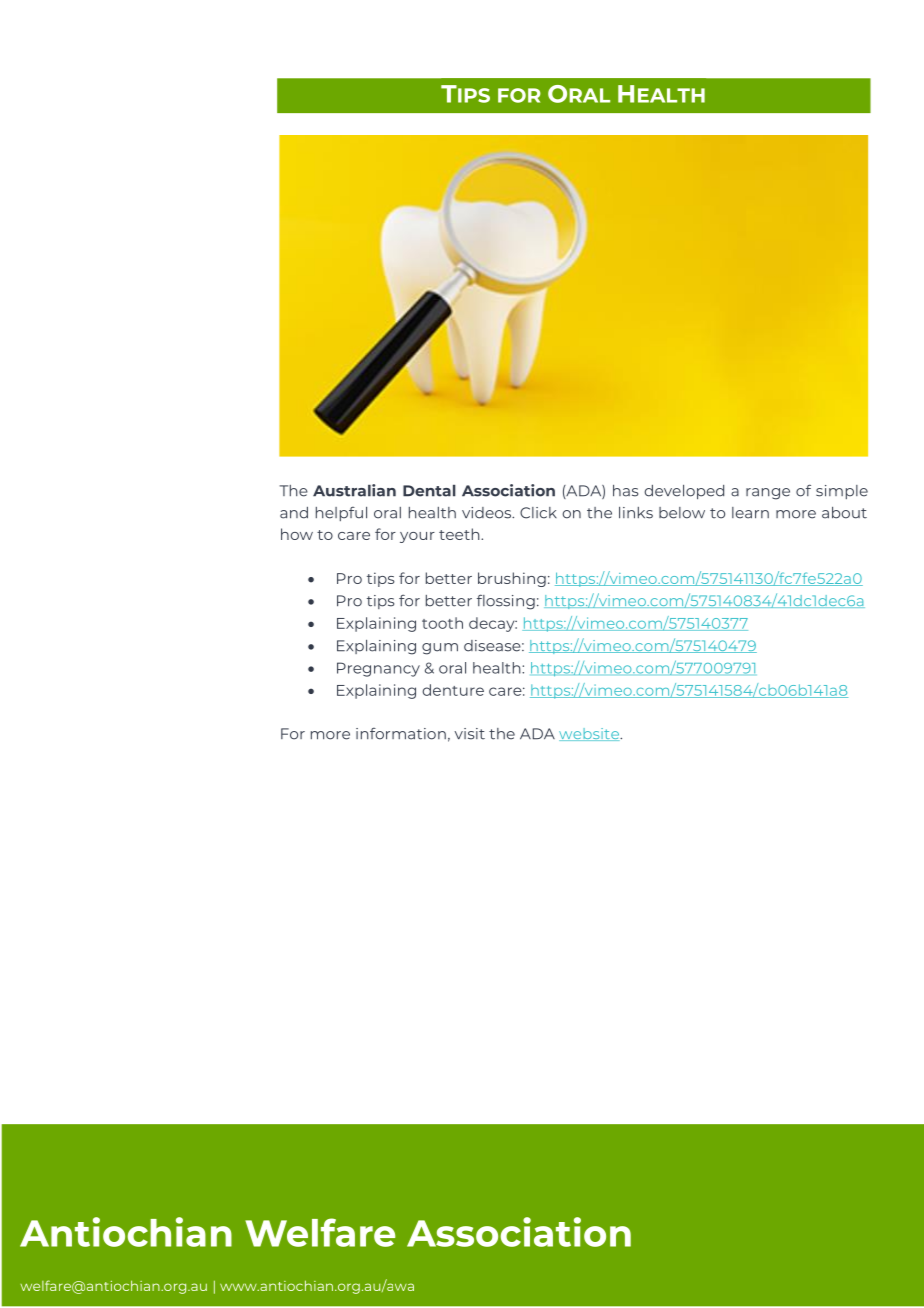  What do you see at coordinates (401, 734) in the image?
I see `information` at bounding box center [401, 734].
